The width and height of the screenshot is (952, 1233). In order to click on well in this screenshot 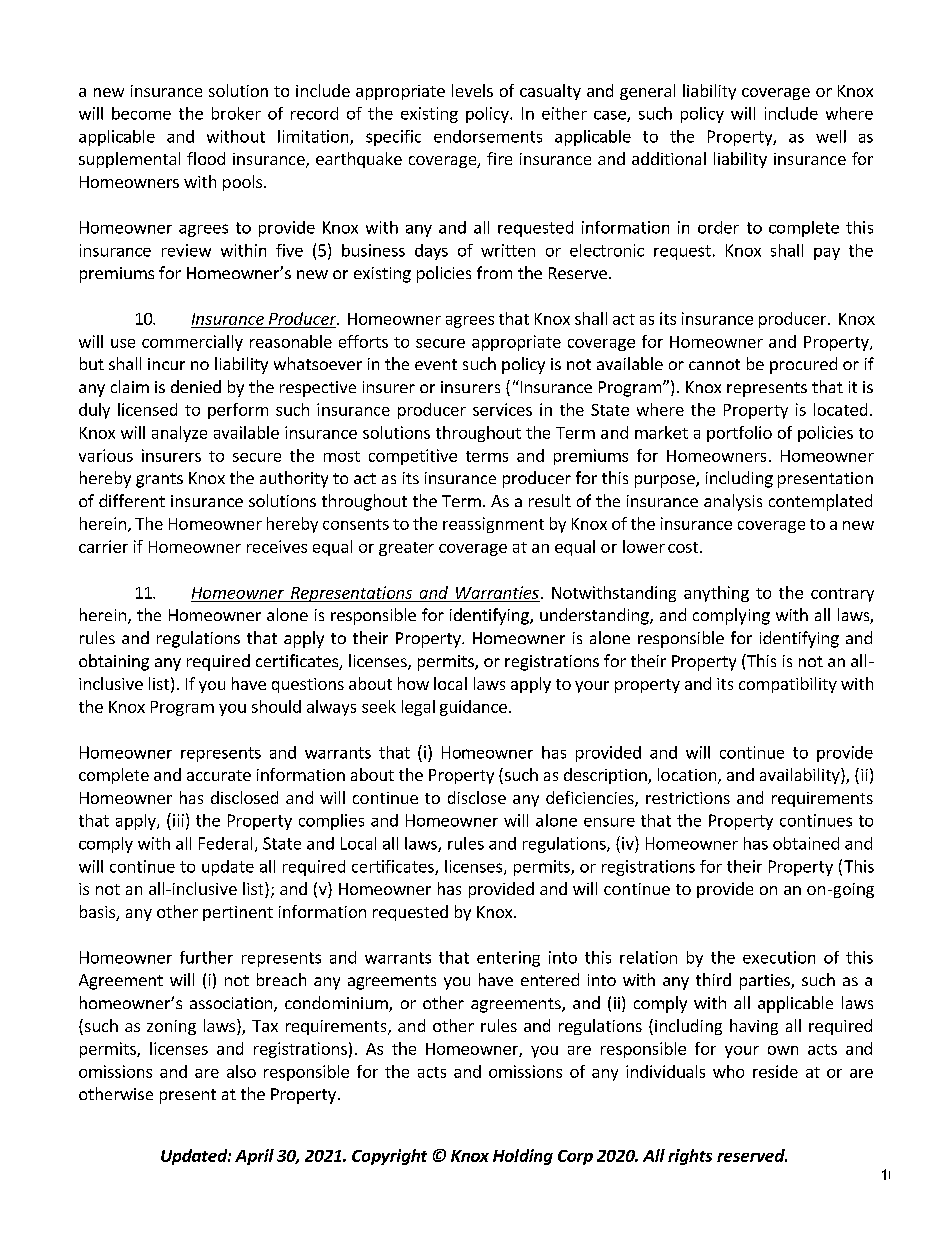, I will do `click(831, 136)`.
